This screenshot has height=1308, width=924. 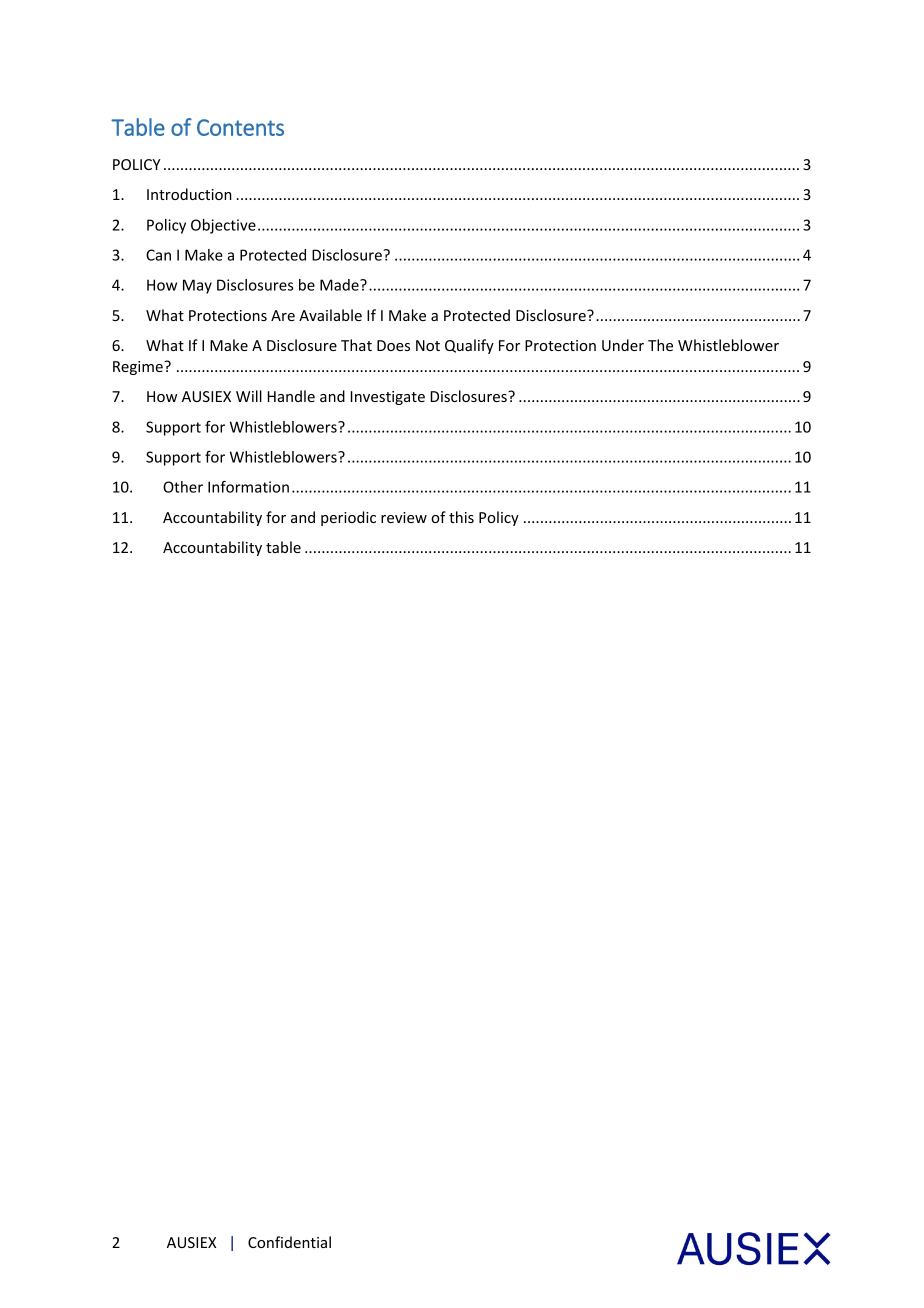 I want to click on Will, so click(x=249, y=396).
